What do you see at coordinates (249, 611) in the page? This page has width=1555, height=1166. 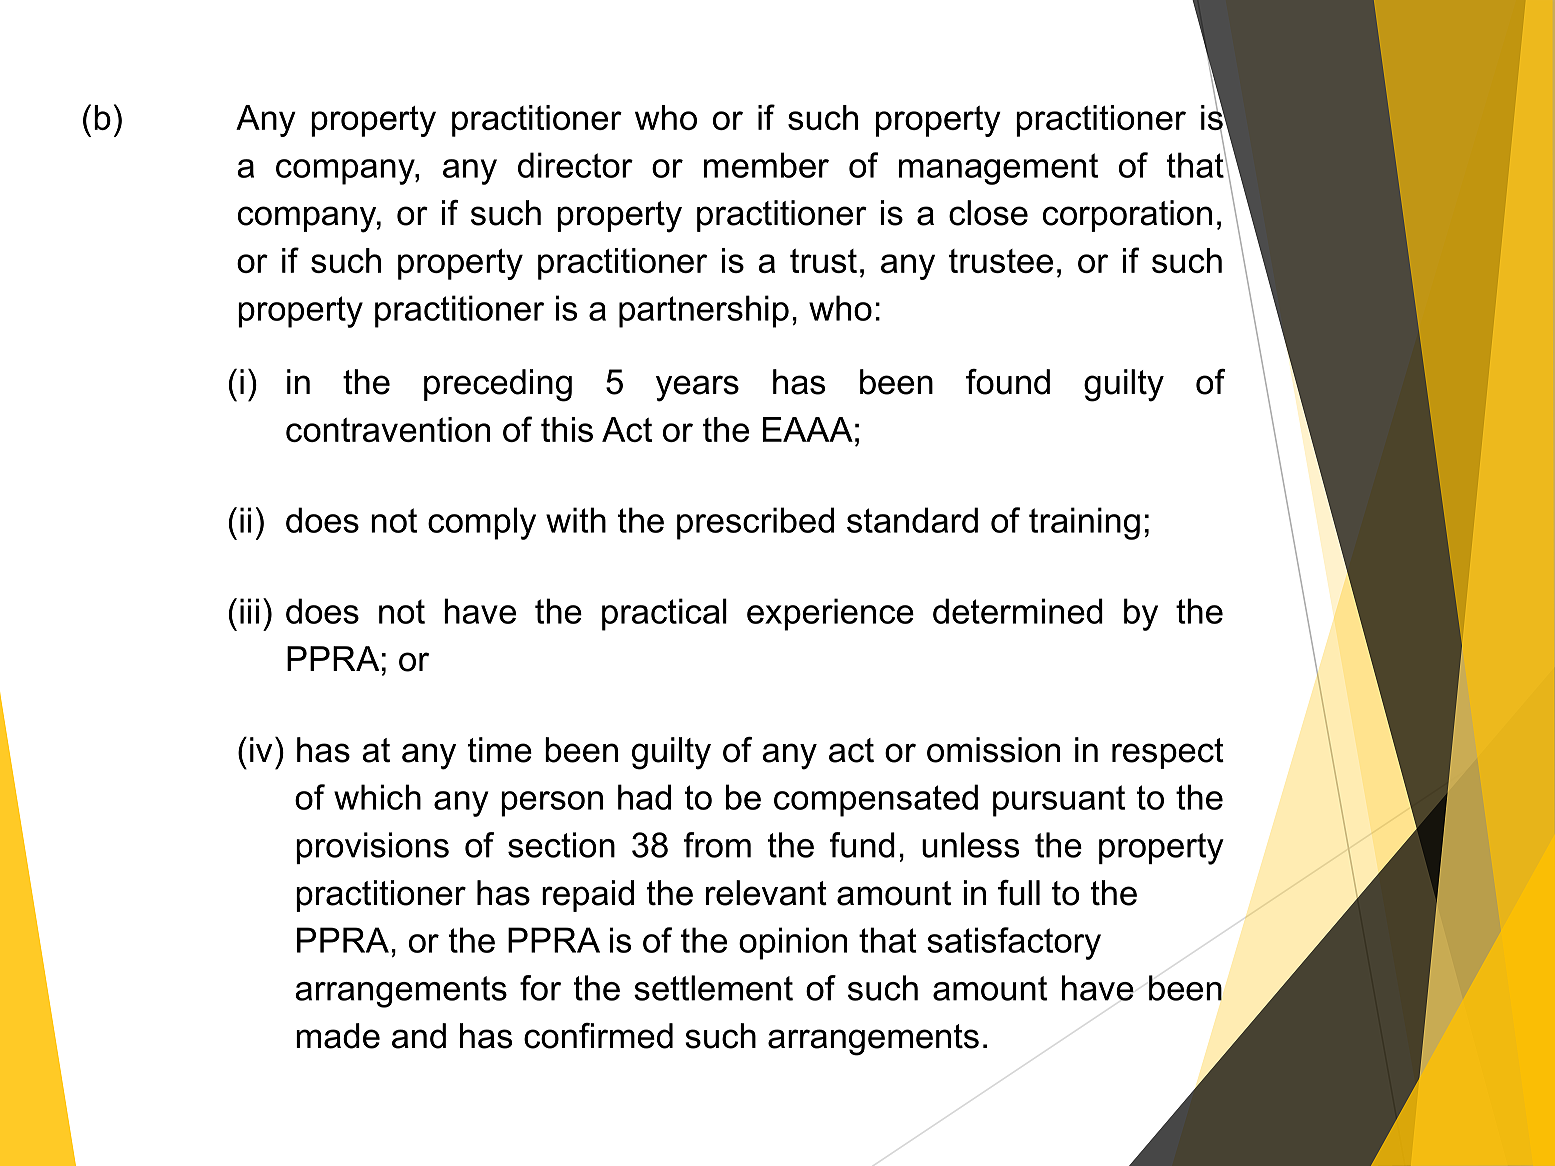 I see `iii` at bounding box center [249, 611].
